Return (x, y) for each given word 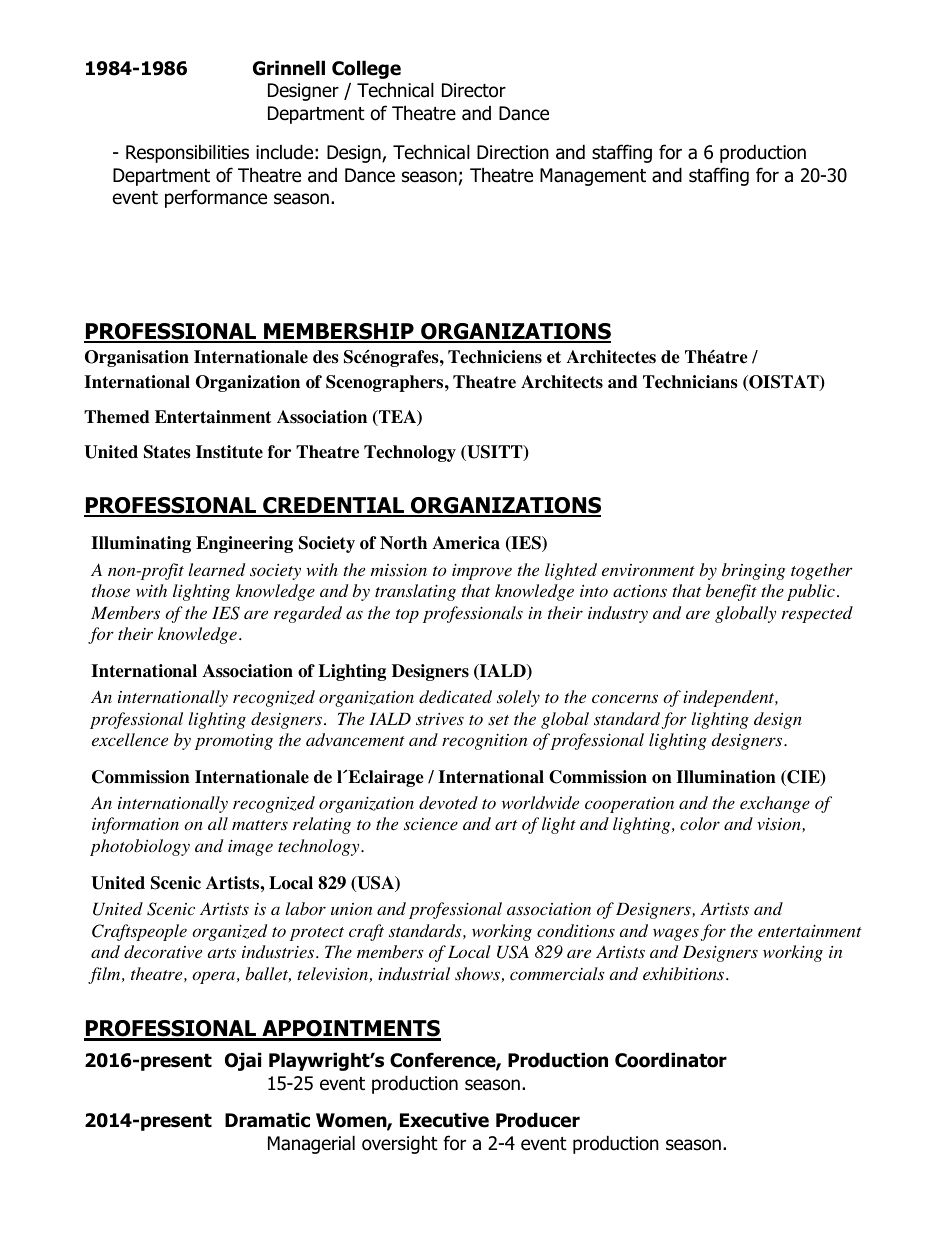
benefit (731, 592)
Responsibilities (187, 153)
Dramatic (267, 1120)
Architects (562, 382)
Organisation (137, 358)
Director (474, 90)
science (431, 824)
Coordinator (671, 1060)
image (250, 847)
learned (217, 569)
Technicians (690, 382)
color (700, 823)
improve (482, 571)
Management (593, 177)
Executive (444, 1120)
